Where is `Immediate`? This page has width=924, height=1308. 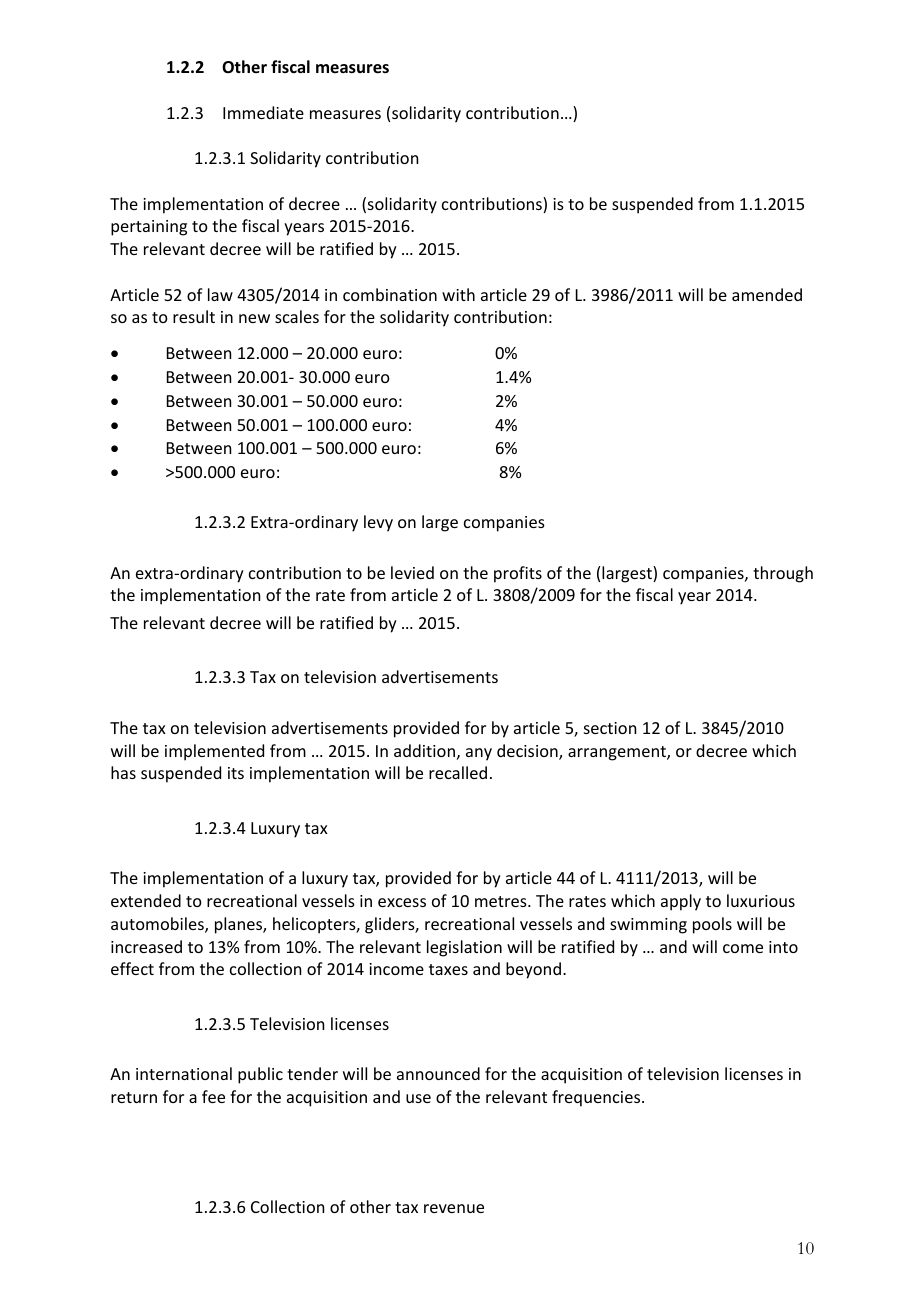
Immediate is located at coordinates (263, 112).
